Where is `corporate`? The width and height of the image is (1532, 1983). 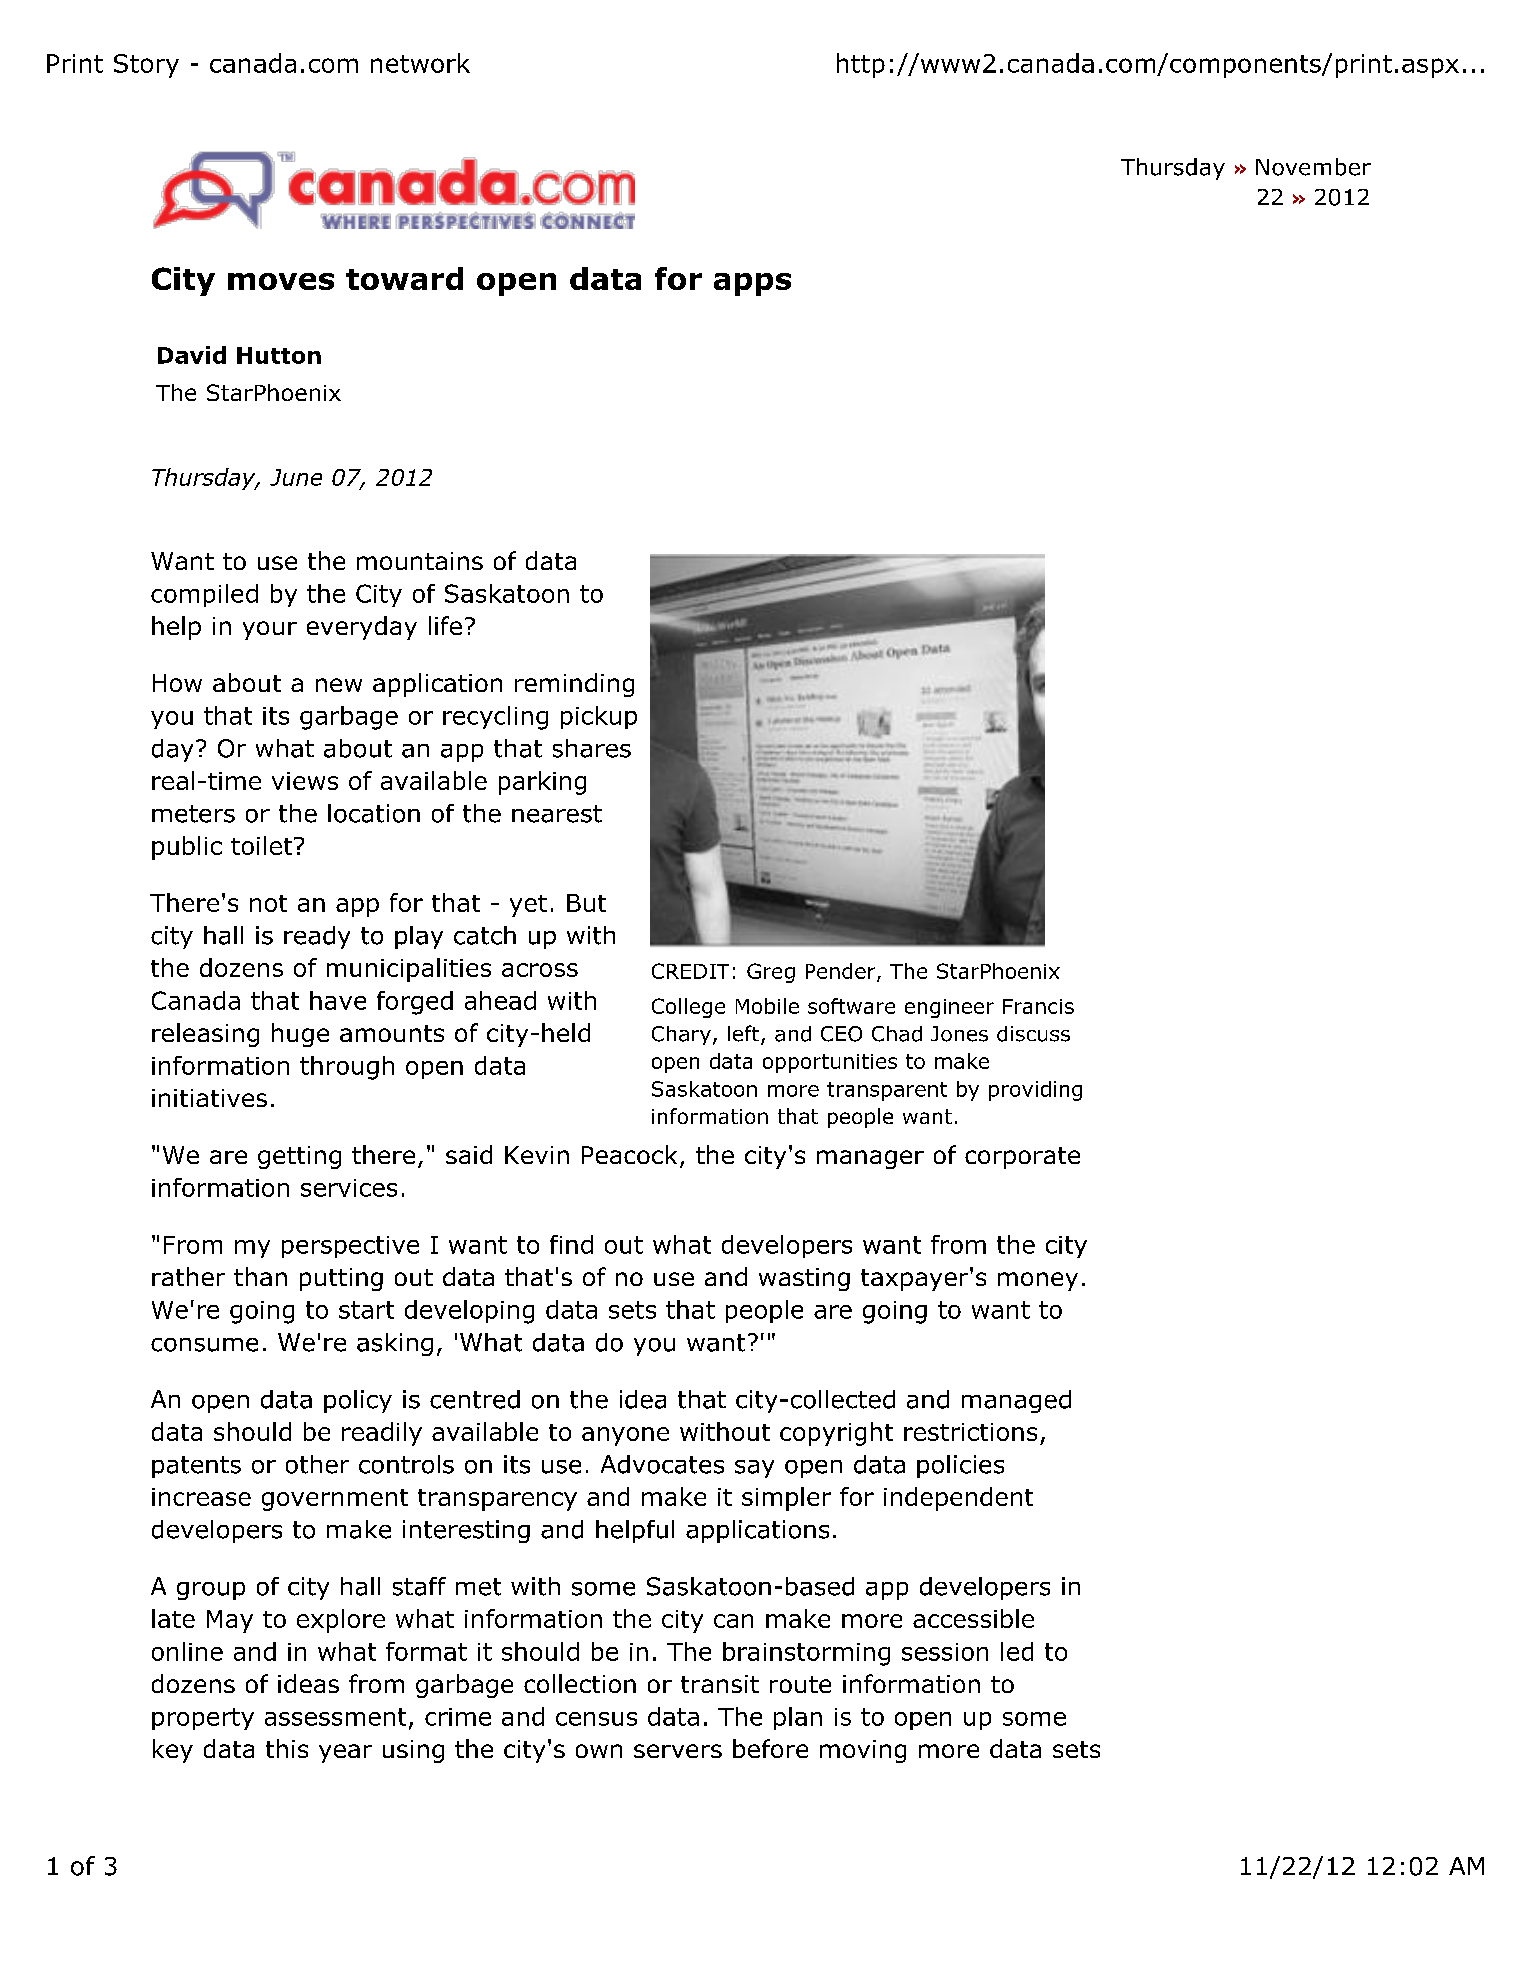
corporate is located at coordinates (1022, 1158).
